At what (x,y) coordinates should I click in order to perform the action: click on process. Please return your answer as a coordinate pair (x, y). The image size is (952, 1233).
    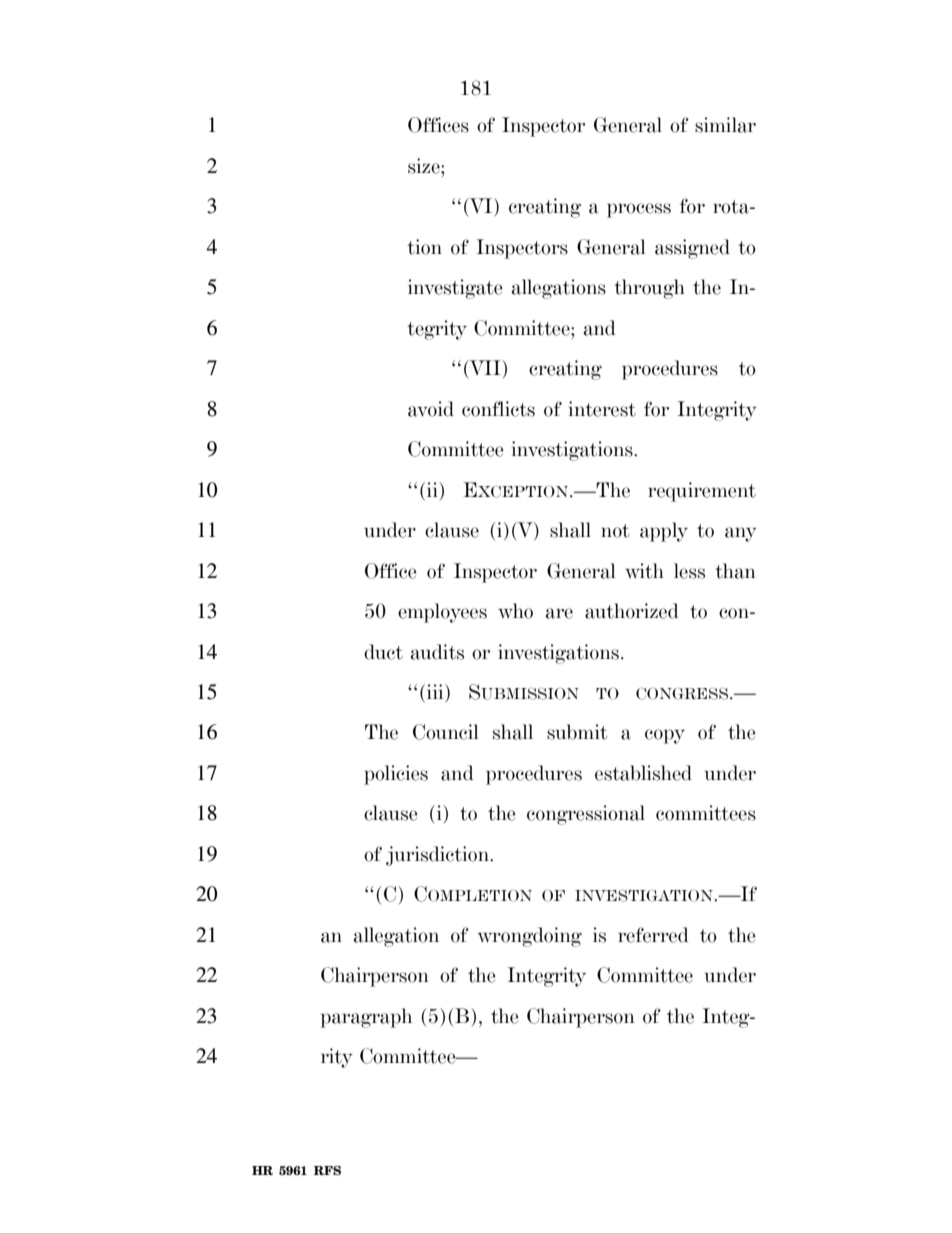
    Looking at the image, I should click on (639, 210).
